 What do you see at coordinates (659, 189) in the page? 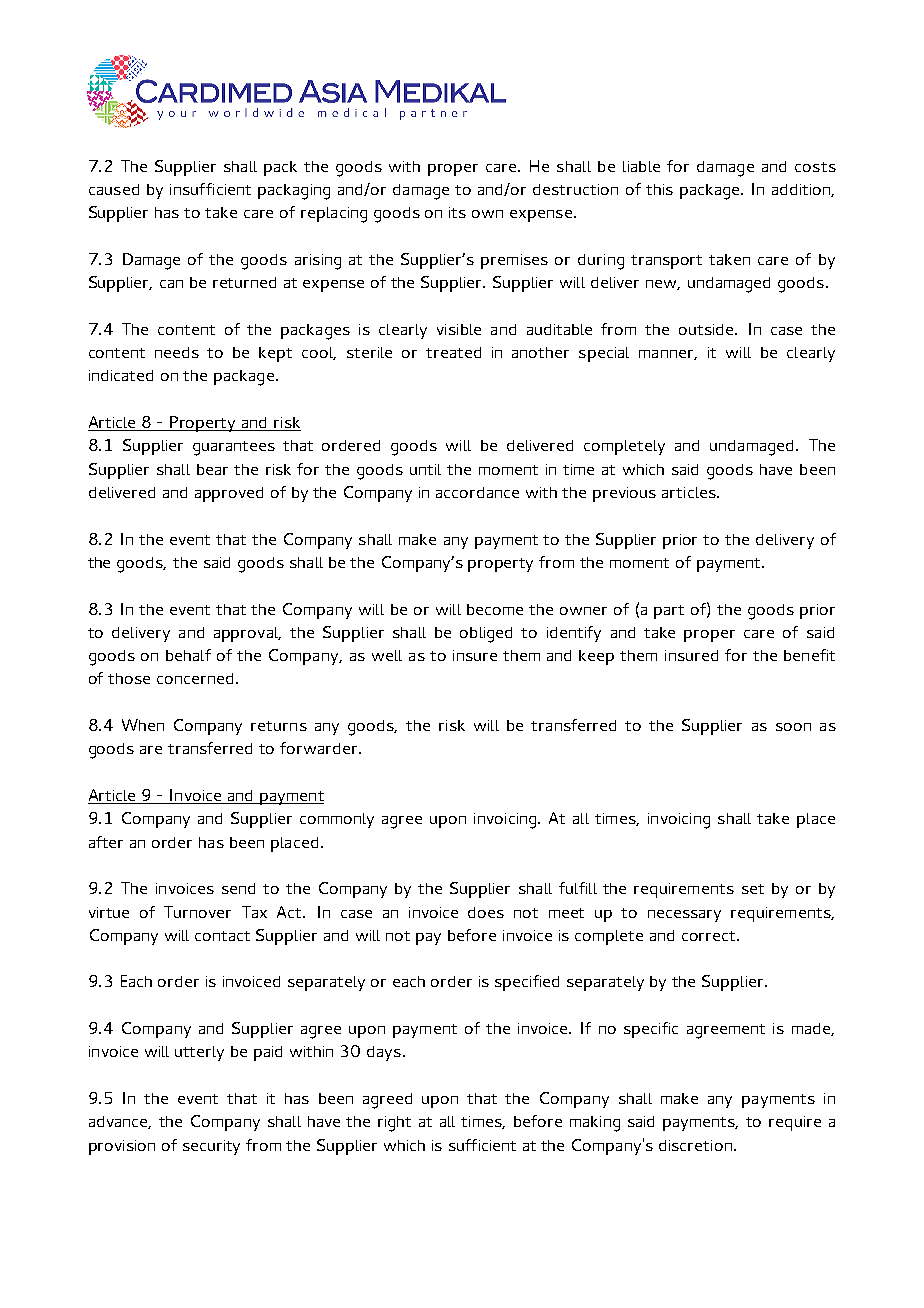
I see `this` at bounding box center [659, 189].
